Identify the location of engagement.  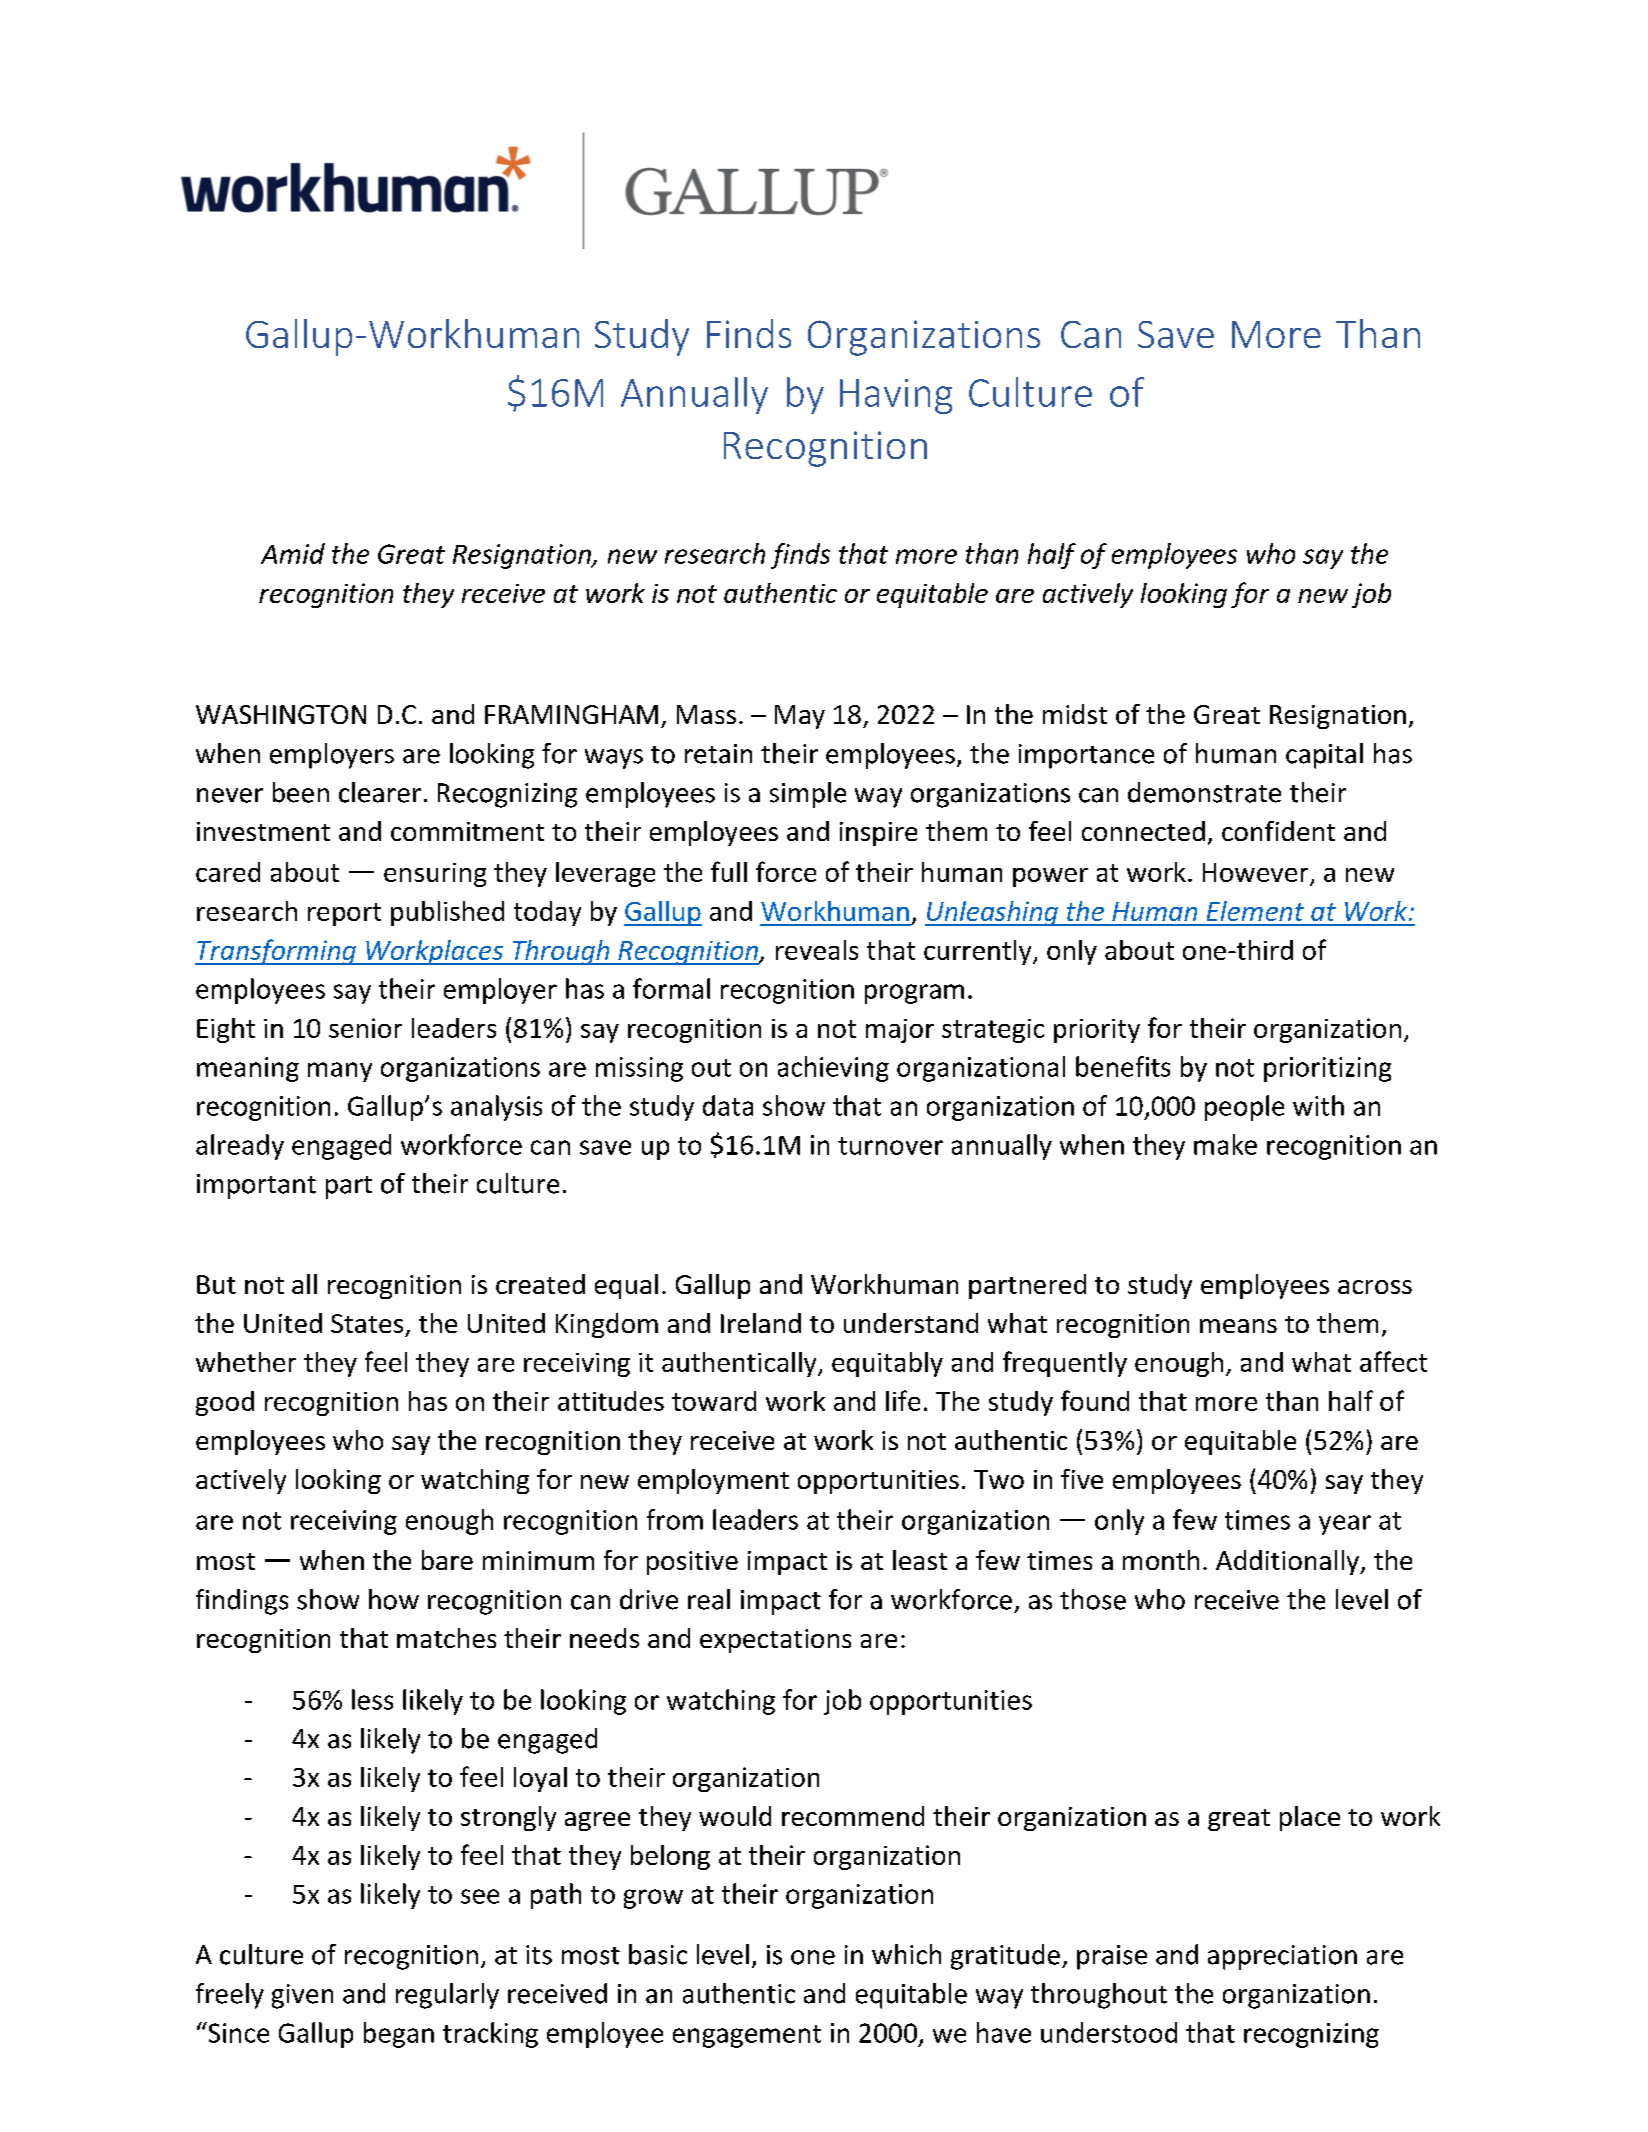
(747, 2036).
